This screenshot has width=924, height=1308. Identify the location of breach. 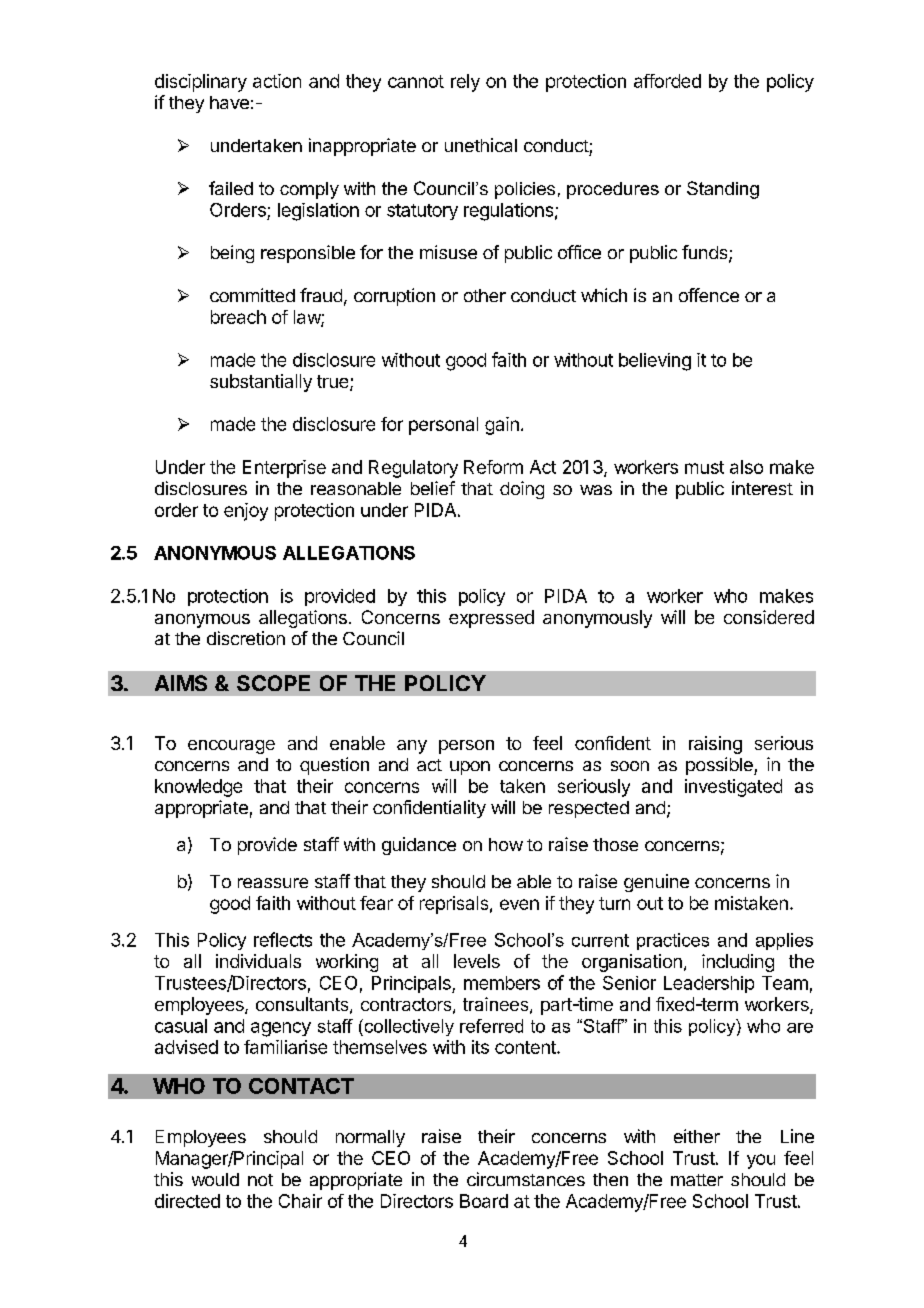
(238, 317).
